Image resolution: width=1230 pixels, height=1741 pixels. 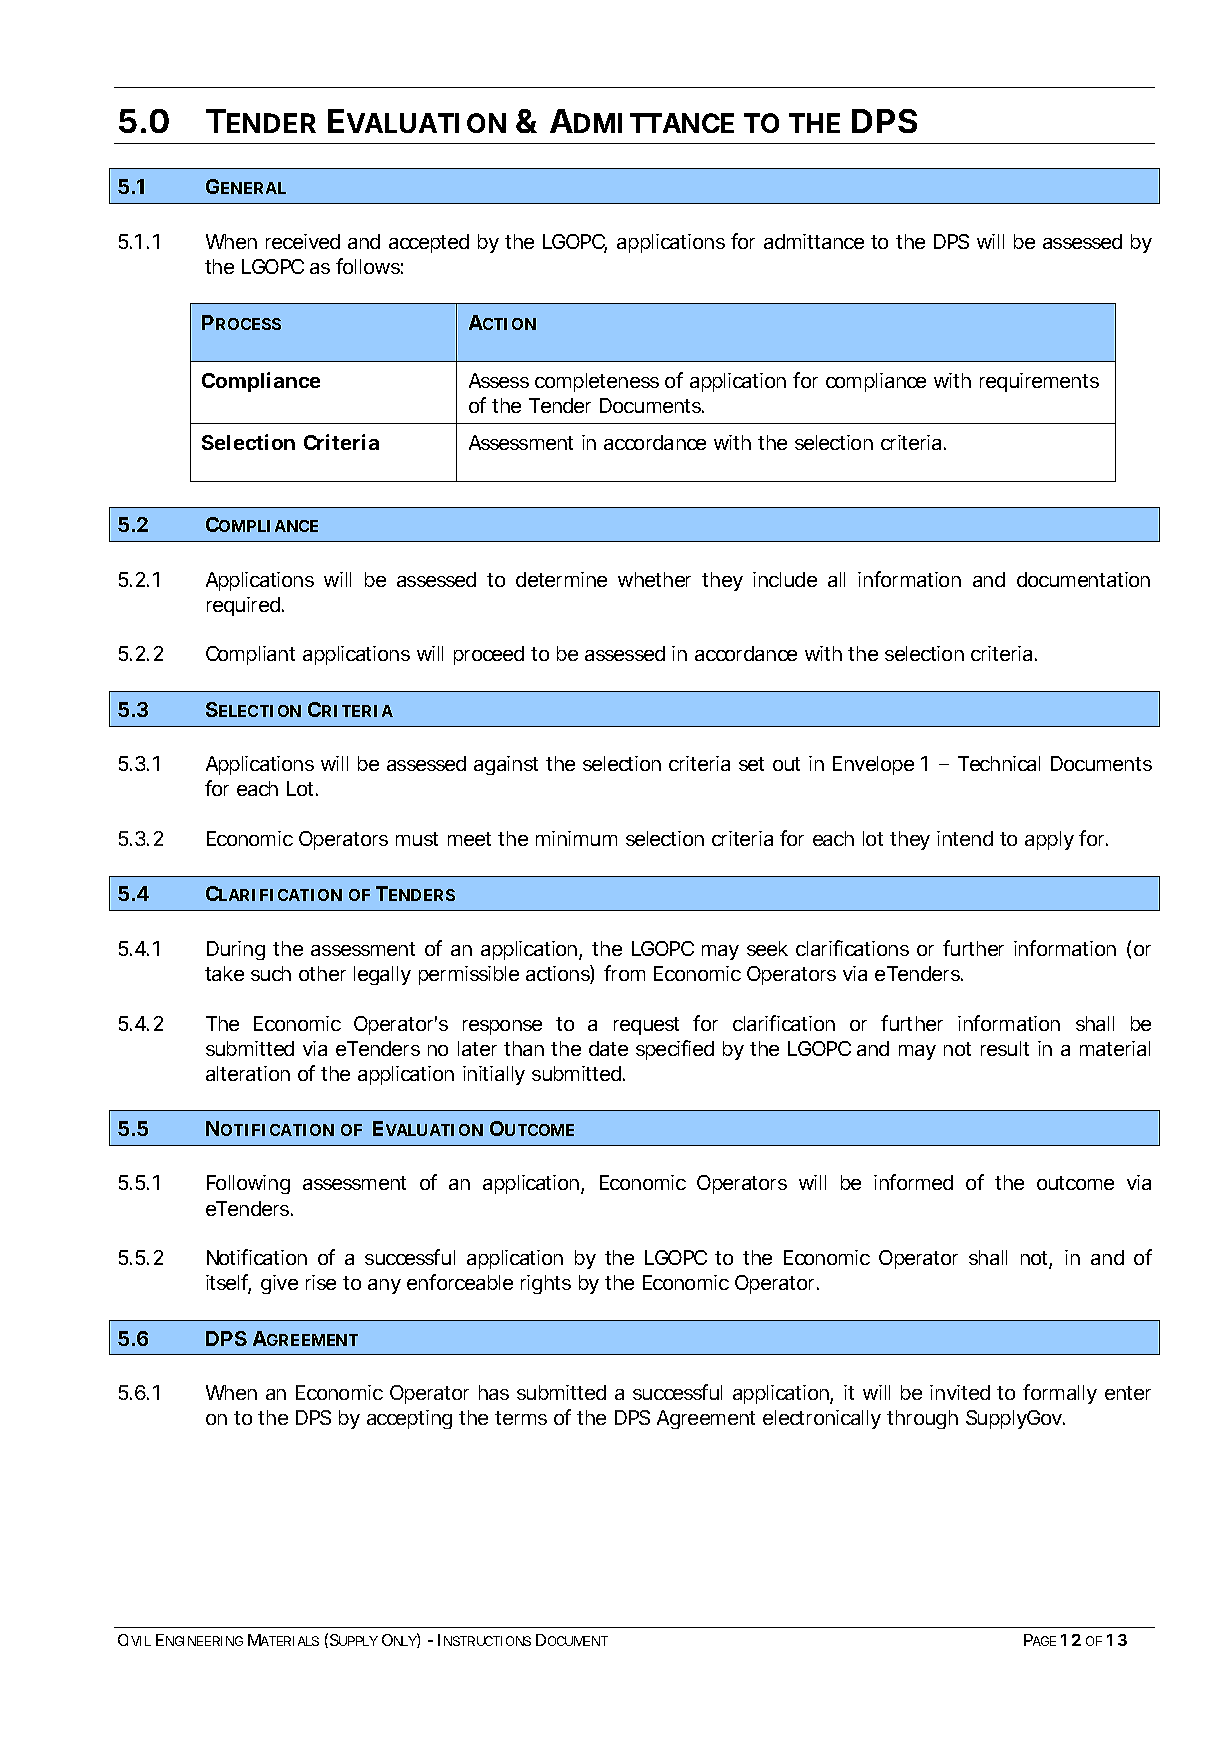 I want to click on alteration, so click(x=248, y=1073).
